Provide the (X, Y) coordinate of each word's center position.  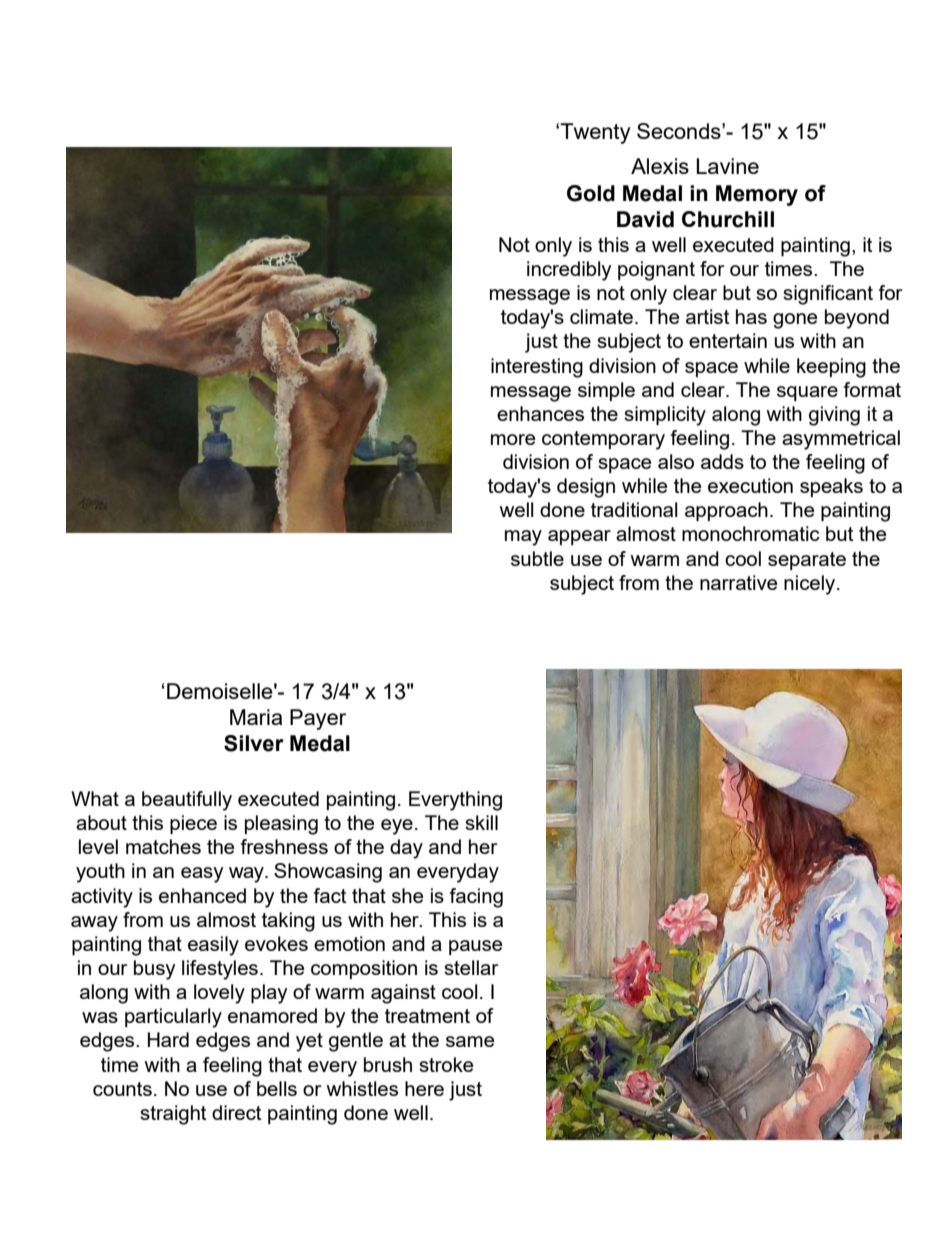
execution (750, 485)
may (523, 538)
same (470, 1041)
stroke (446, 1064)
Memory (757, 195)
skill (481, 822)
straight (173, 1115)
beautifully (187, 801)
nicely (811, 585)
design (586, 488)
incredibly (569, 271)
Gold (591, 193)
